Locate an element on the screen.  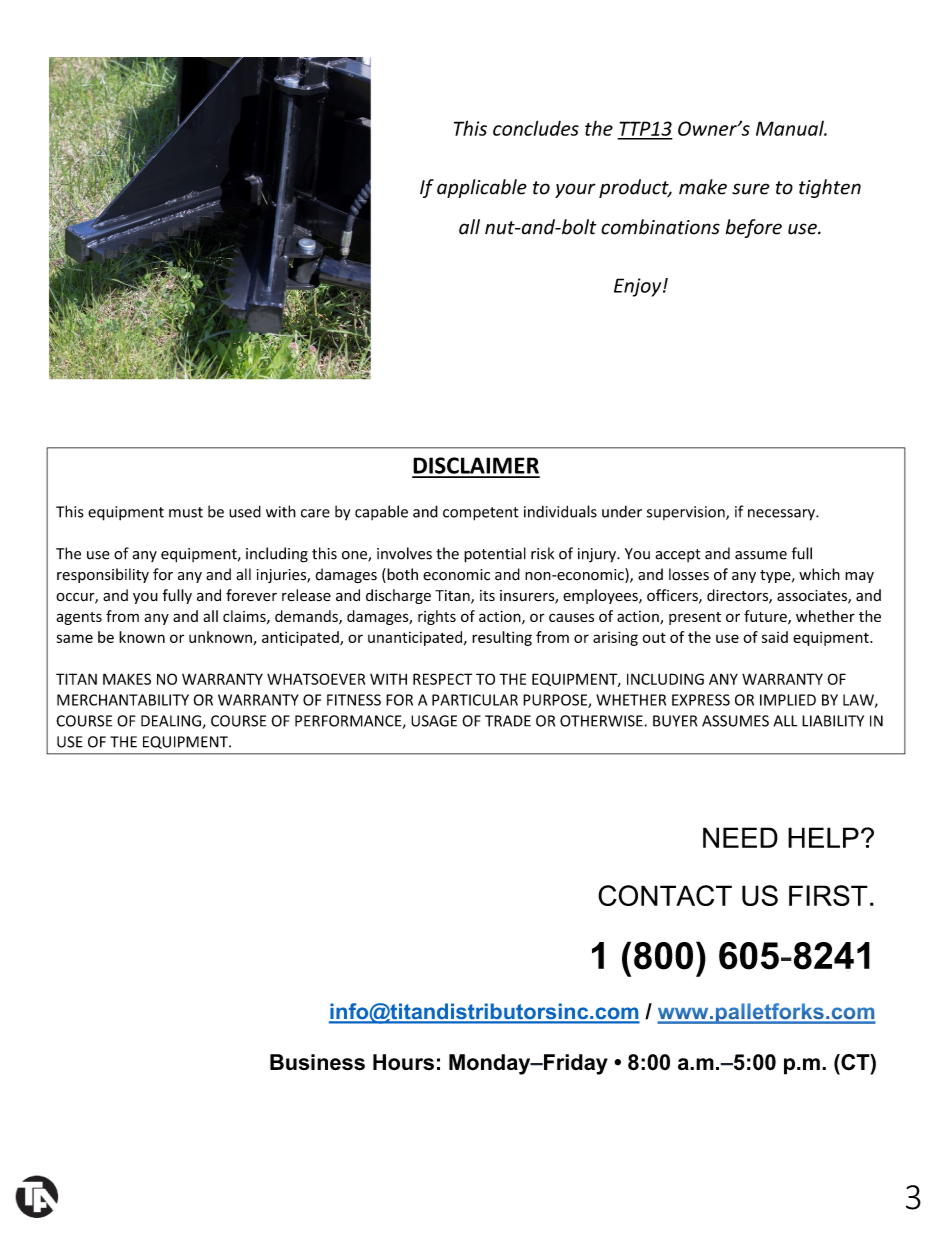
Hours is located at coordinates (403, 1062).
